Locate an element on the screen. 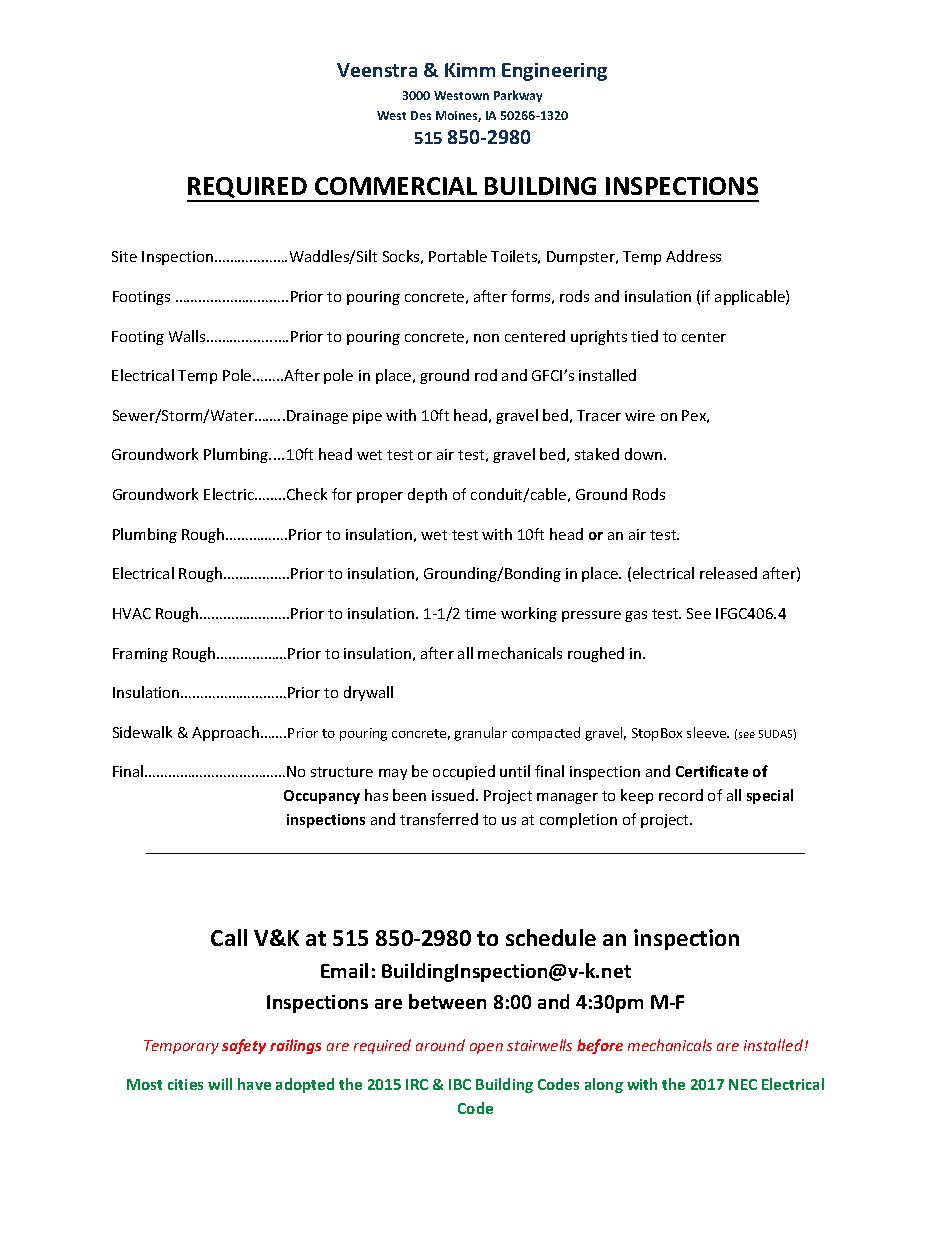  Occupancy is located at coordinates (322, 797).
